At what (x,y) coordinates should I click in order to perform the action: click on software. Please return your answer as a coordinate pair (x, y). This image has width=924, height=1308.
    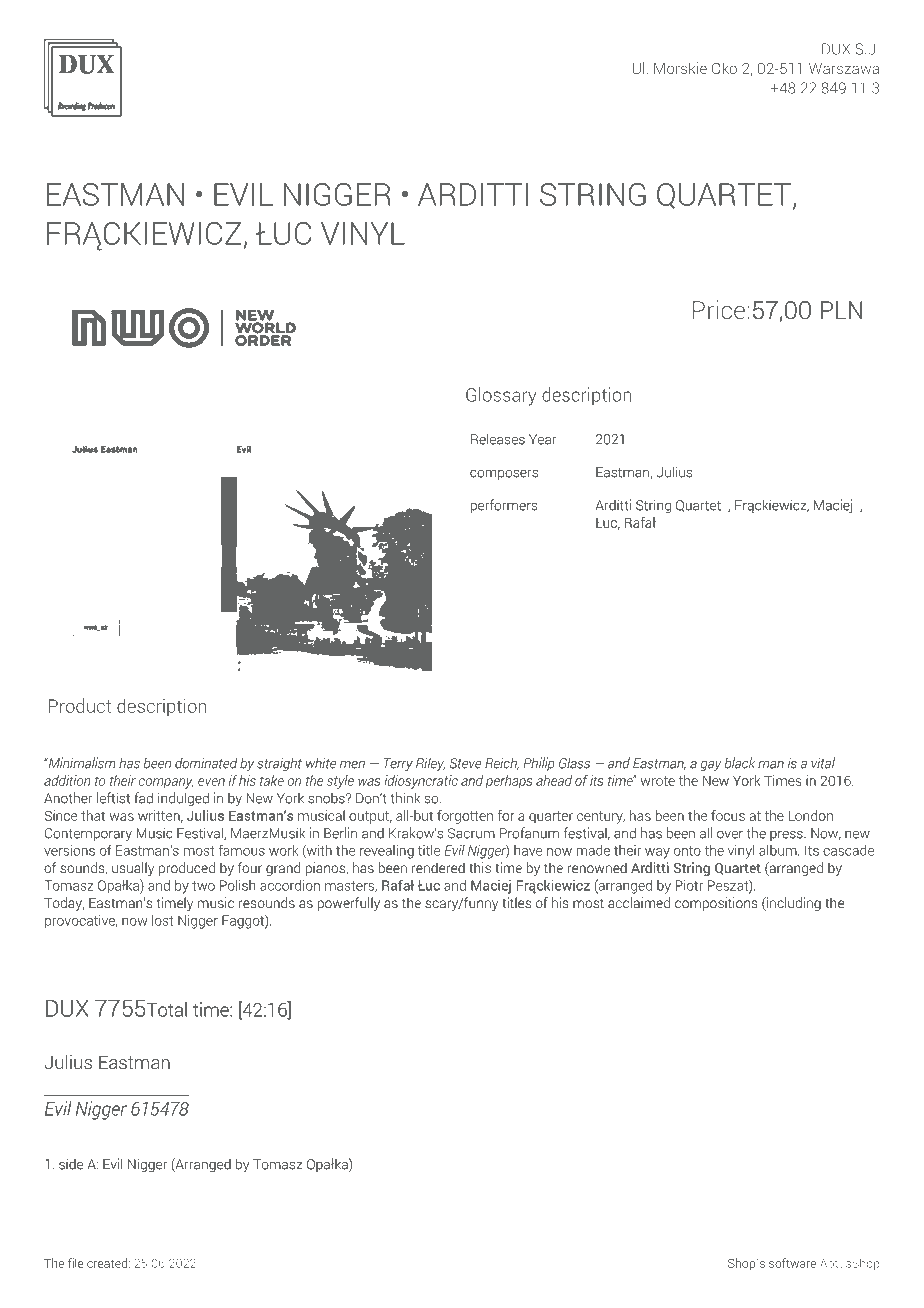
    Looking at the image, I should click on (792, 1263).
